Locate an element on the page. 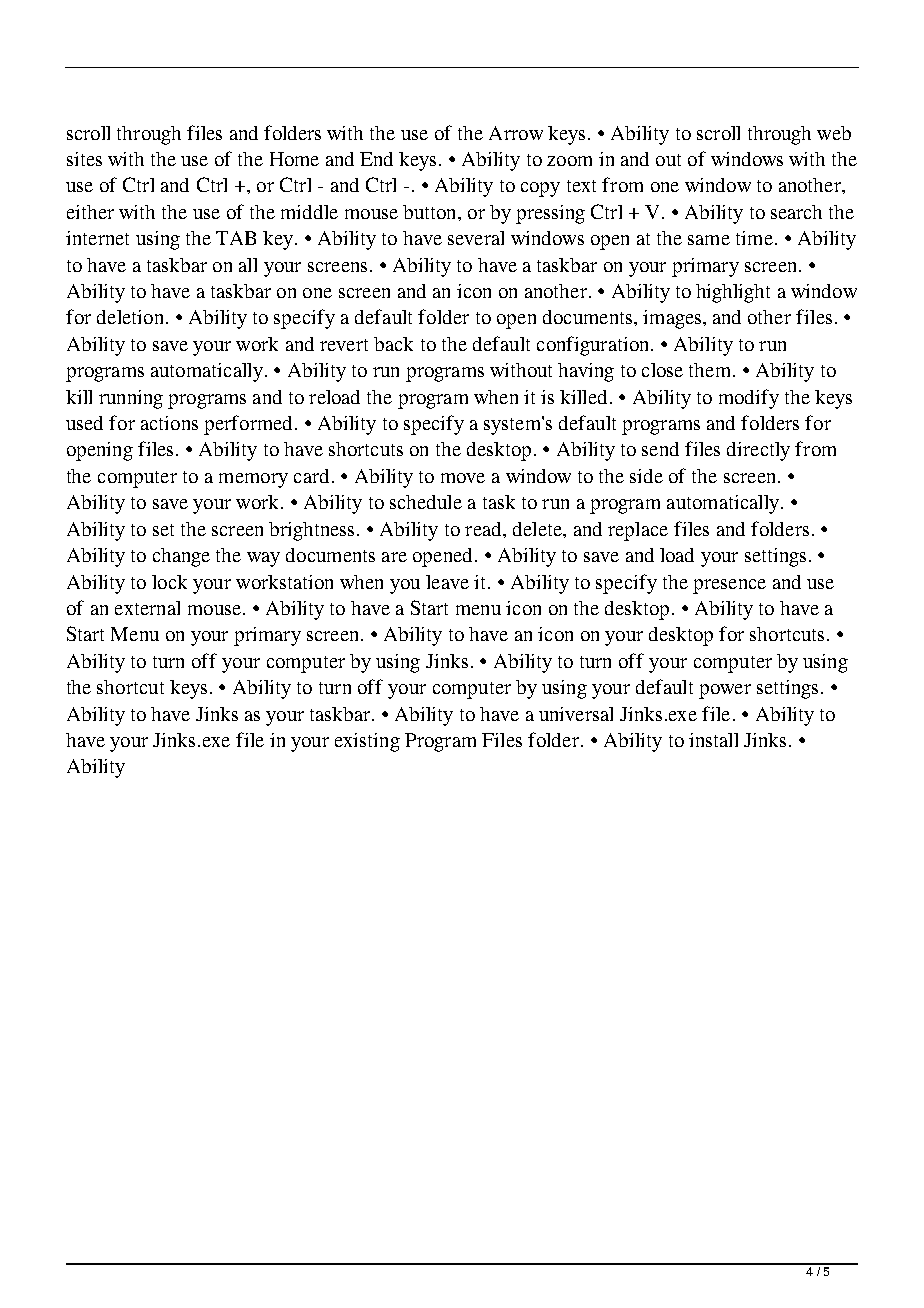 This image has height=1308, width=924. leave is located at coordinates (447, 582).
